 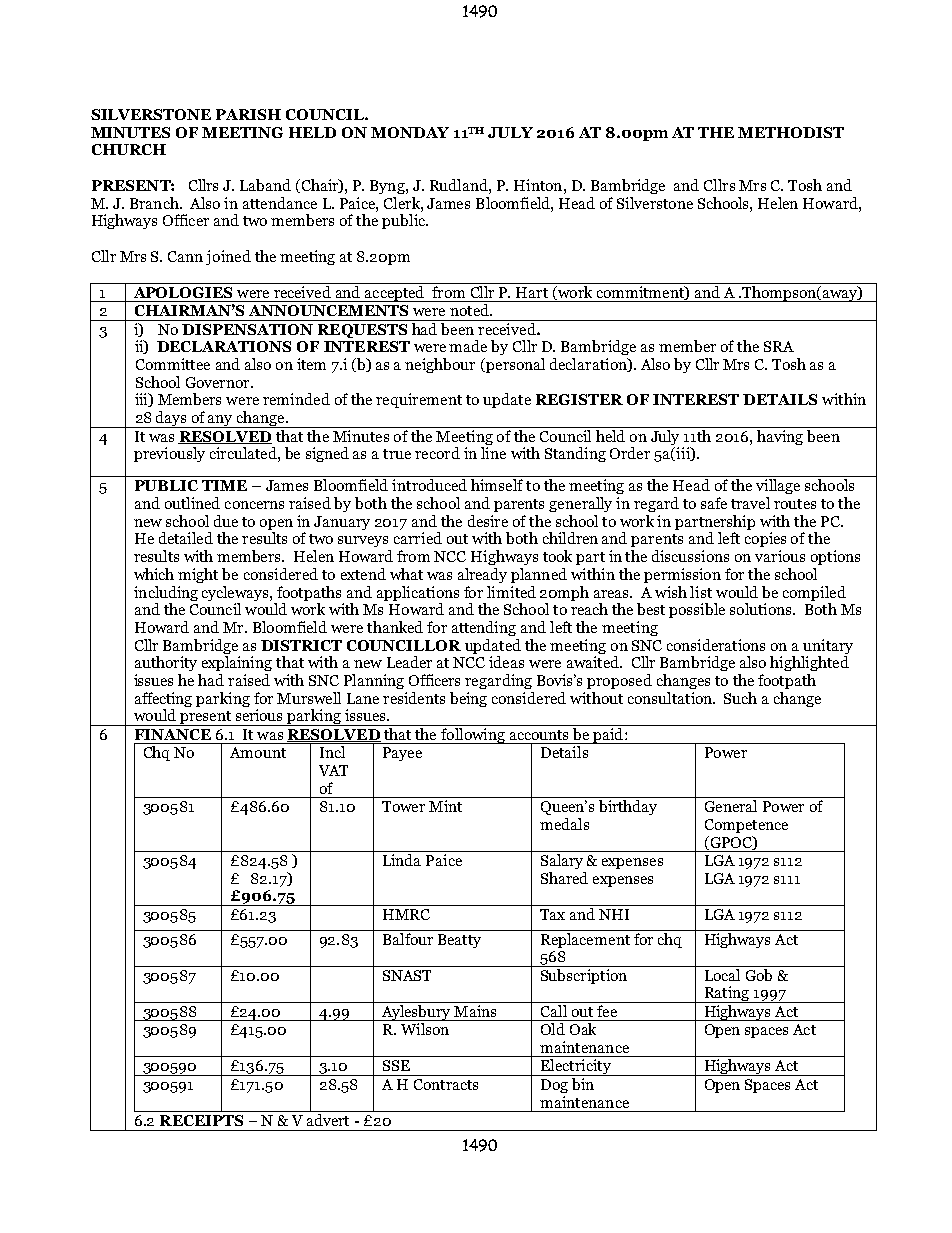 What do you see at coordinates (258, 752) in the document?
I see `Amount` at bounding box center [258, 752].
